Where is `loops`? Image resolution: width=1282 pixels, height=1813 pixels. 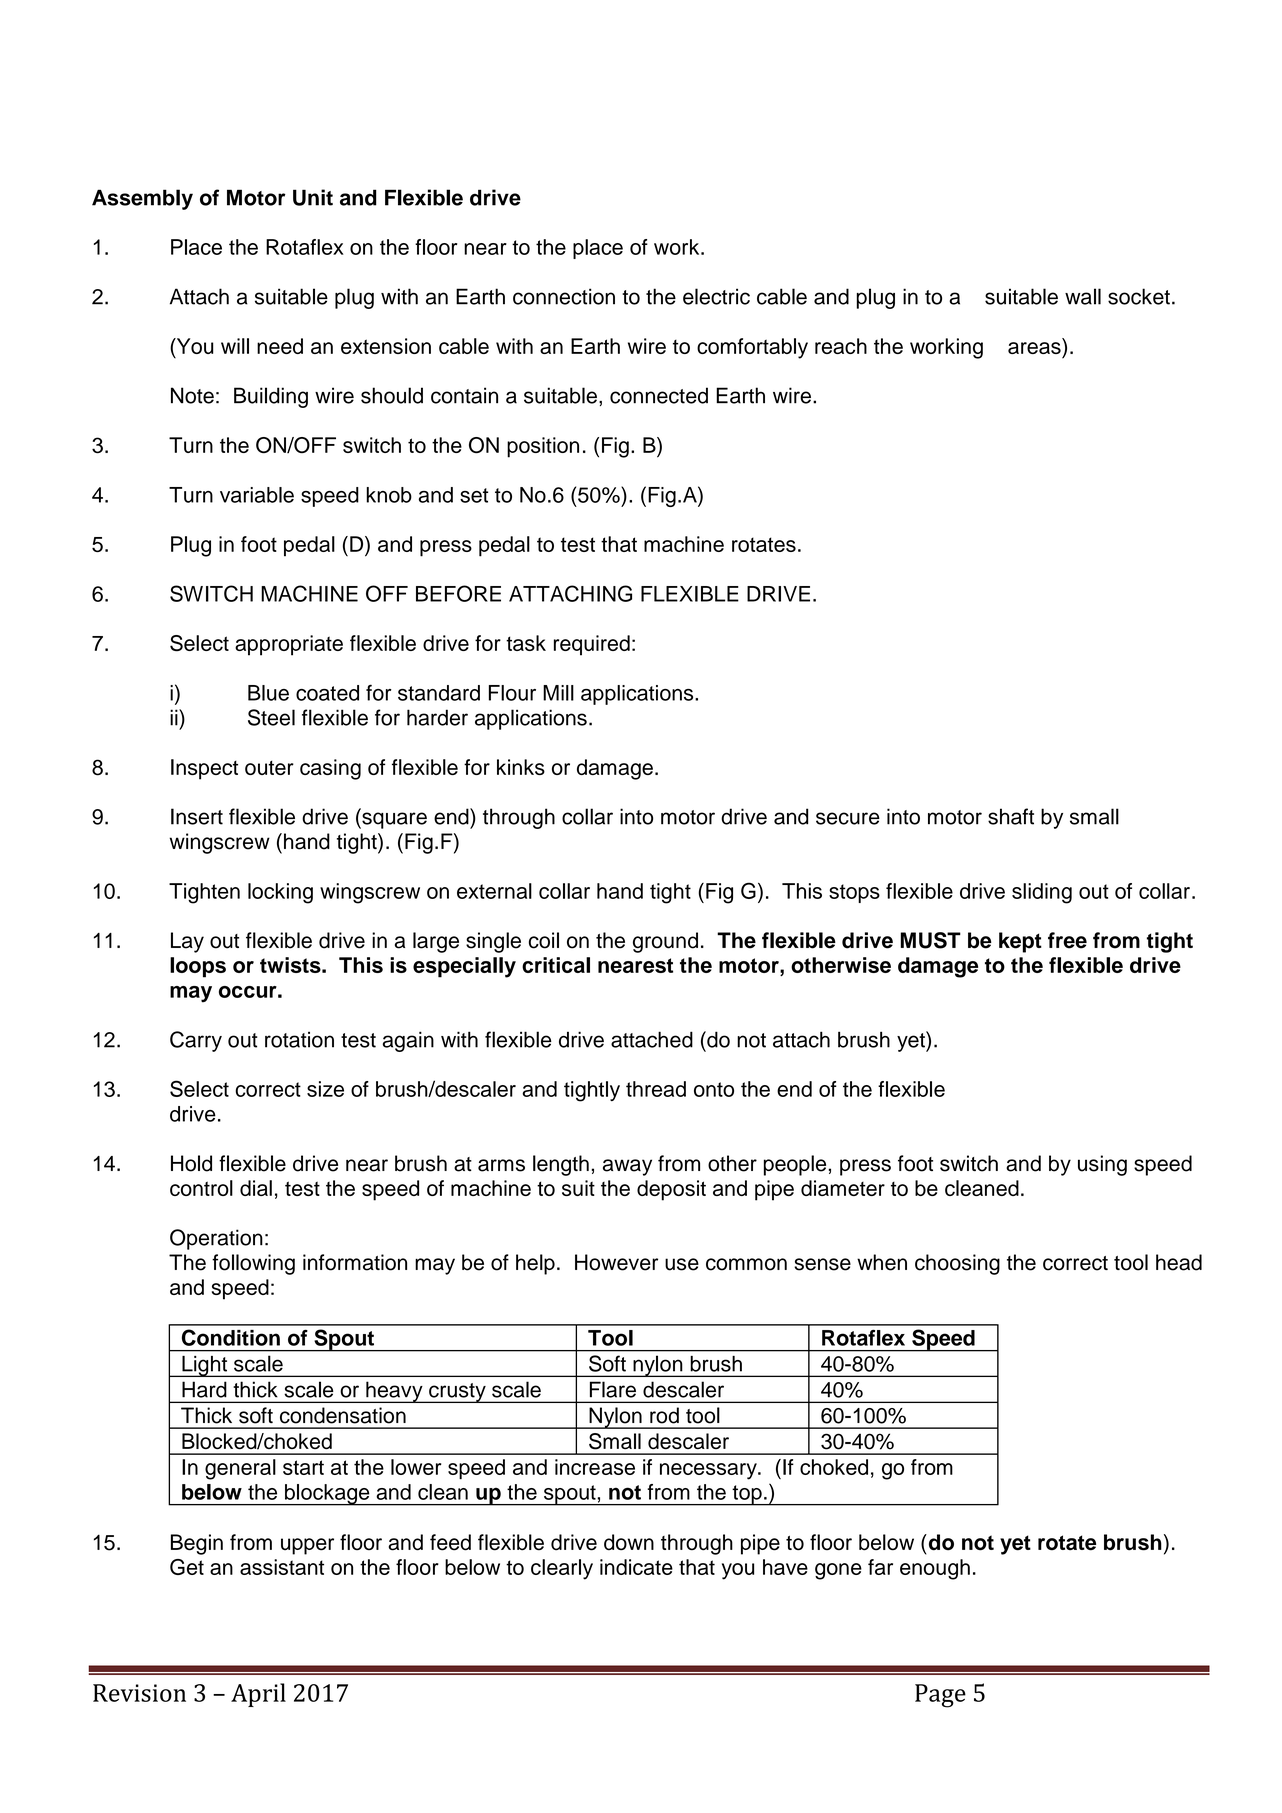
loops is located at coordinates (198, 967).
